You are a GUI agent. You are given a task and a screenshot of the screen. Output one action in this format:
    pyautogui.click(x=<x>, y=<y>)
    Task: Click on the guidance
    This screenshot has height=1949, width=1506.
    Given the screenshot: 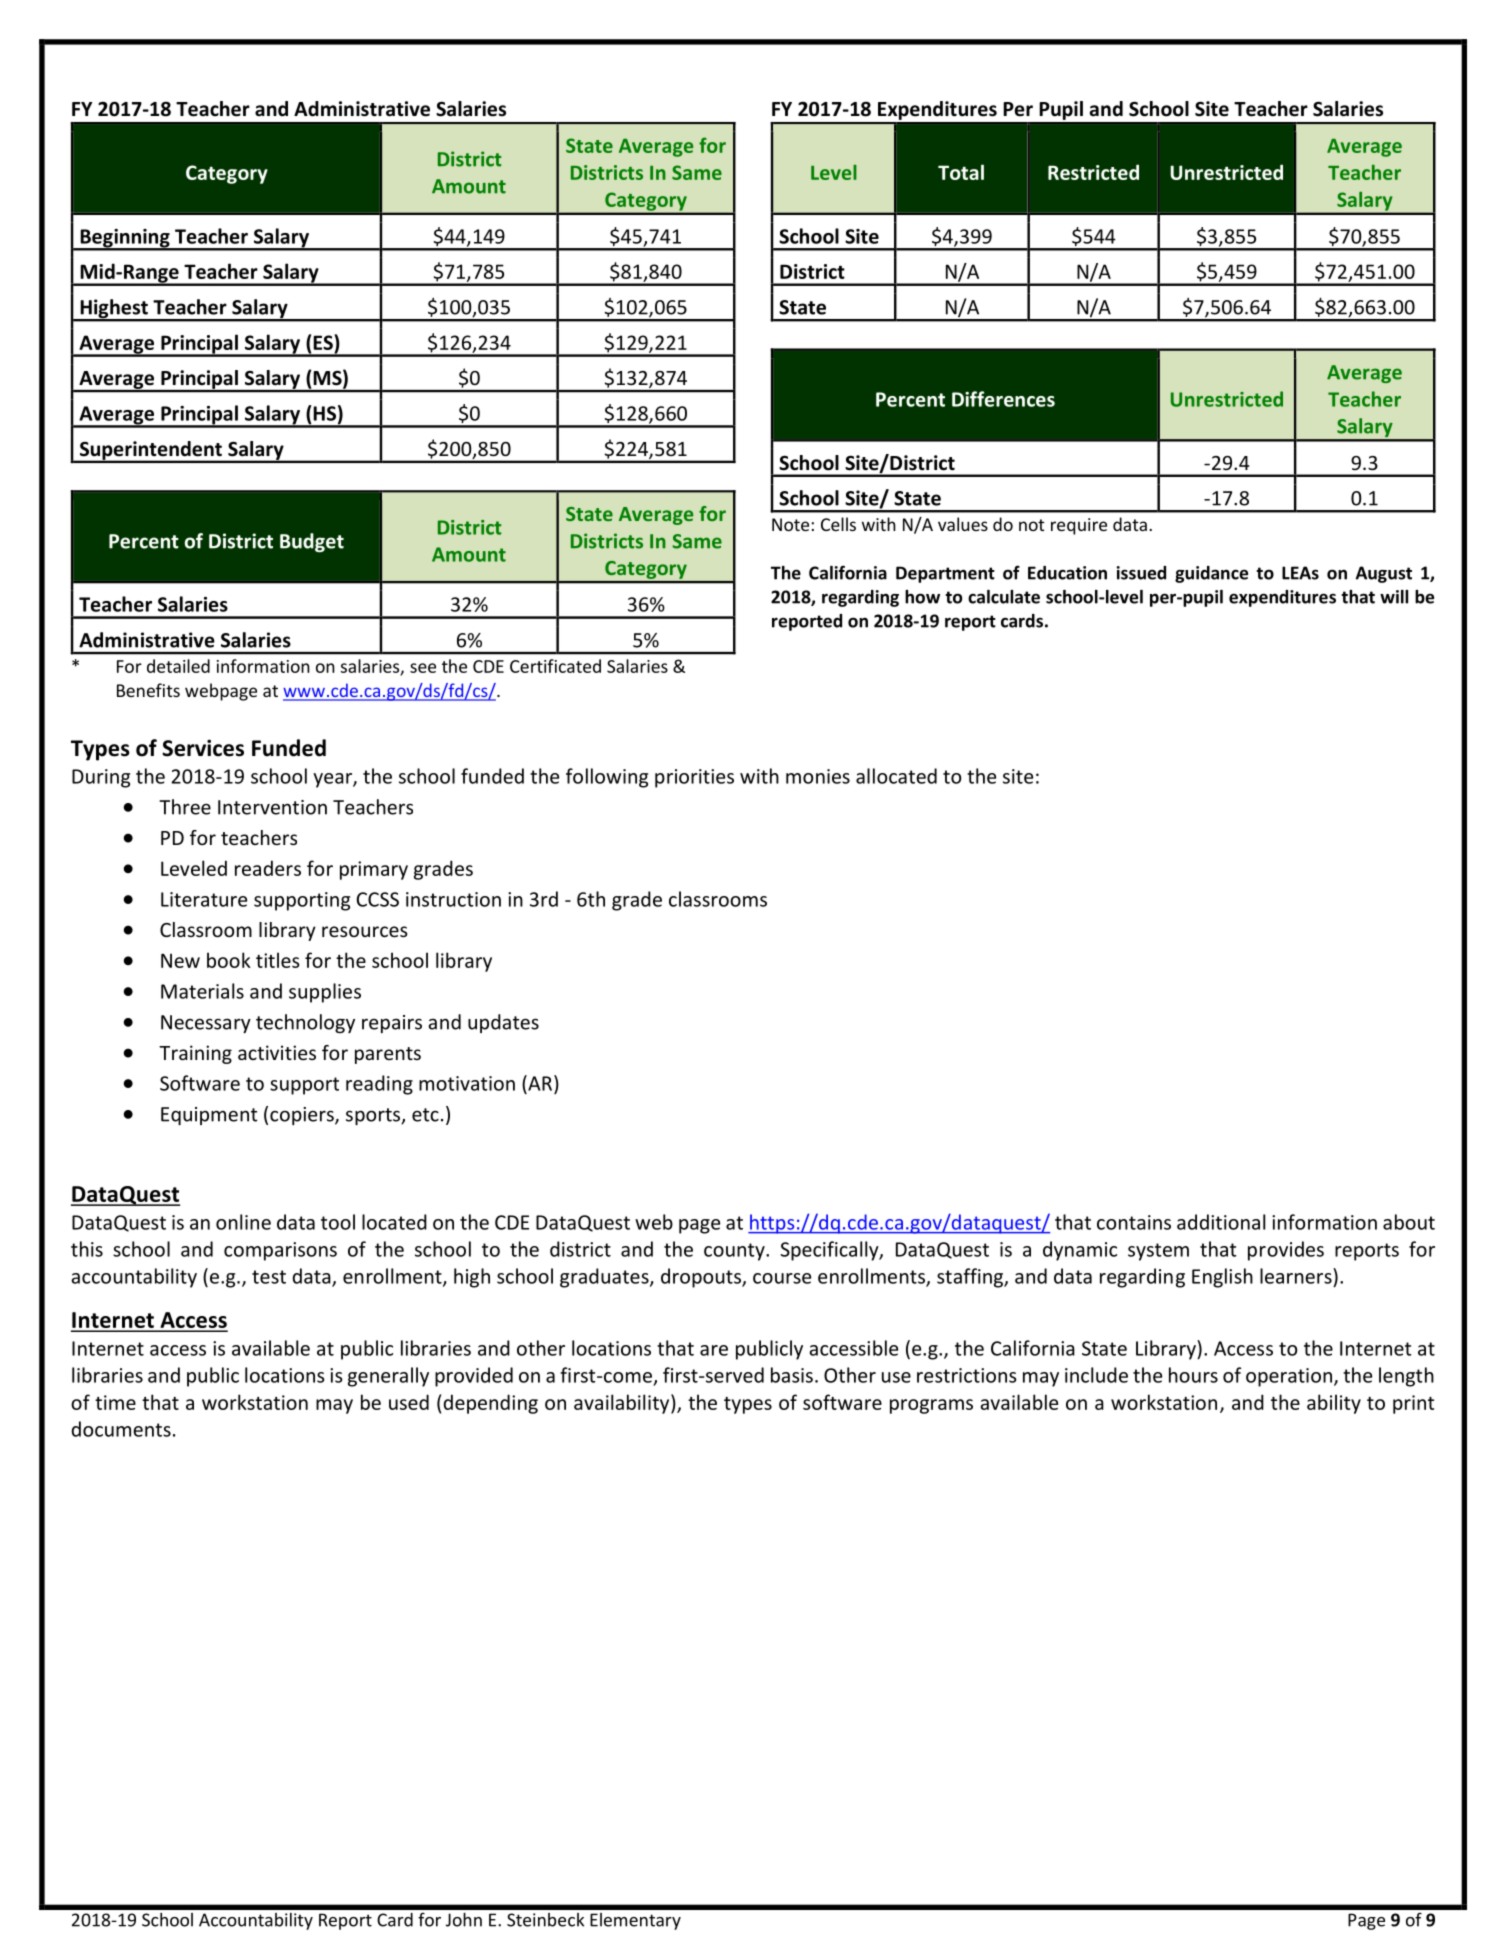 What is the action you would take?
    pyautogui.click(x=1211, y=574)
